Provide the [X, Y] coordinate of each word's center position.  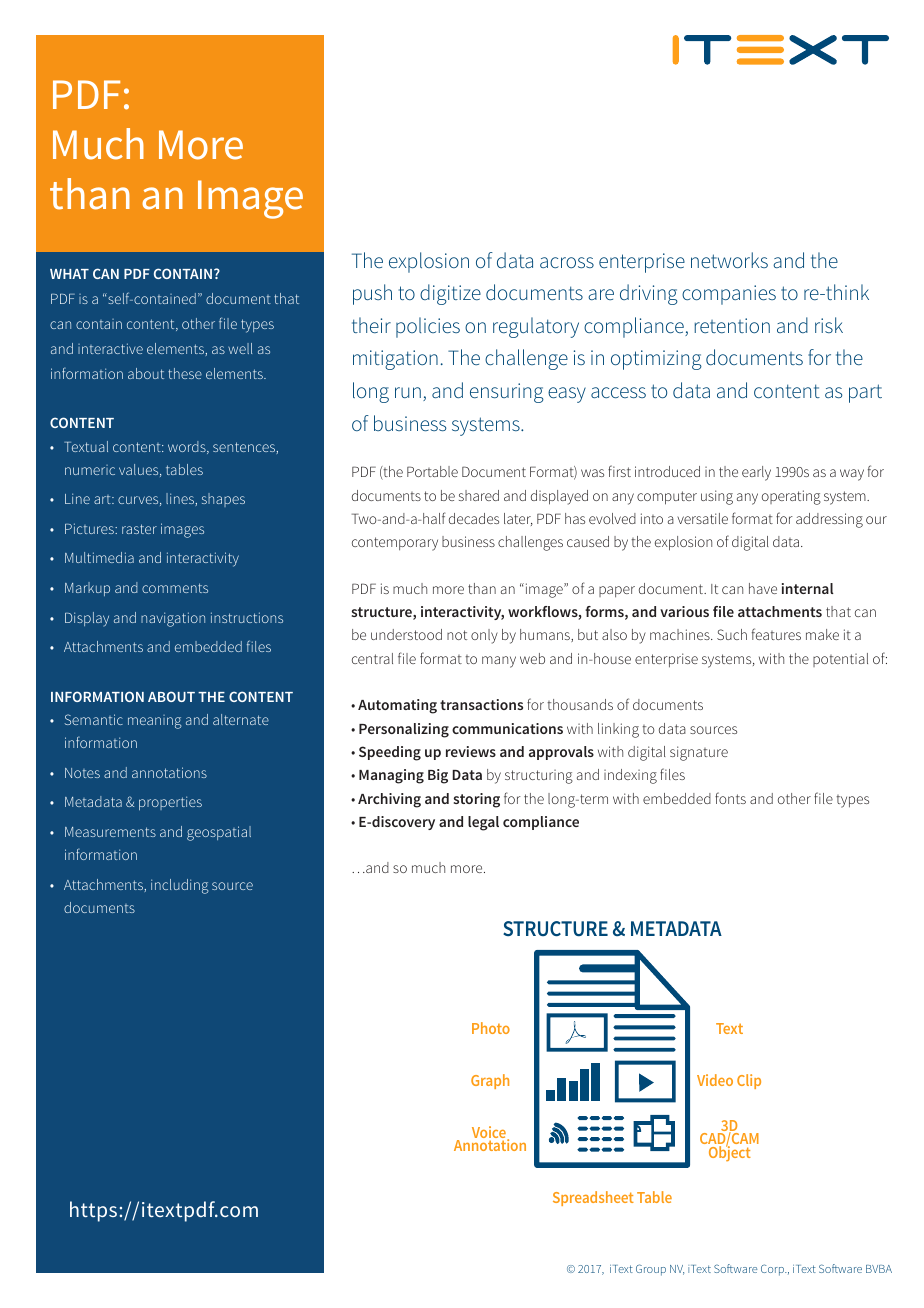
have [763, 588]
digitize [450, 294]
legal [483, 823]
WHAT [69, 274]
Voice [490, 1133]
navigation [173, 619]
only [484, 636]
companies [729, 295]
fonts [730, 798]
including [179, 886]
